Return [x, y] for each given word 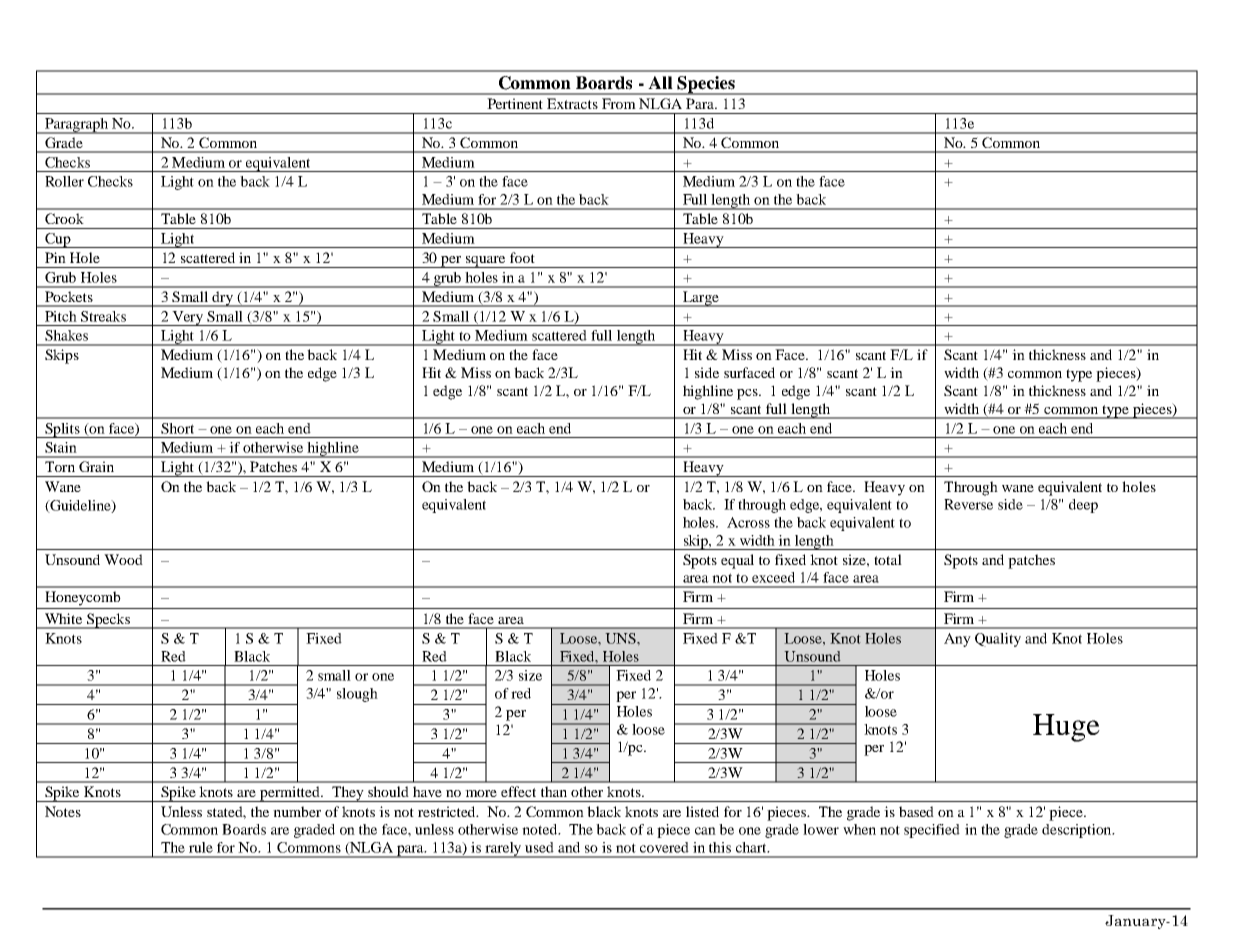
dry [223, 299]
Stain [61, 447]
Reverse [968, 504]
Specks [109, 621]
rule [201, 847]
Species [706, 85]
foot [522, 257]
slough [357, 695]
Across [748, 522]
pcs [748, 394]
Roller [64, 181]
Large [701, 299]
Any [957, 640]
